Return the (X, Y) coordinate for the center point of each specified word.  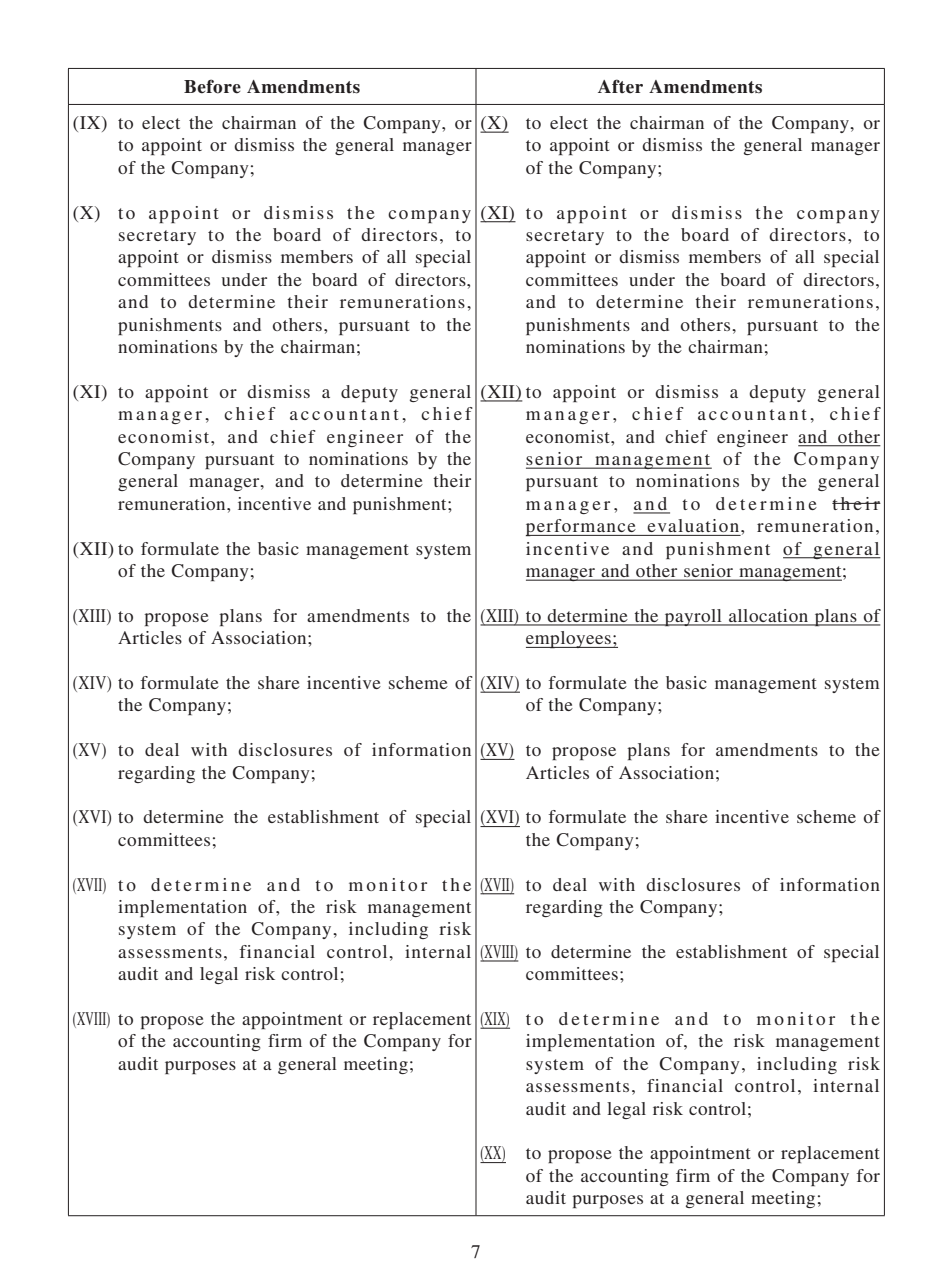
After (620, 86)
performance (582, 527)
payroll (693, 617)
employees (569, 639)
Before (212, 86)
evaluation (693, 525)
